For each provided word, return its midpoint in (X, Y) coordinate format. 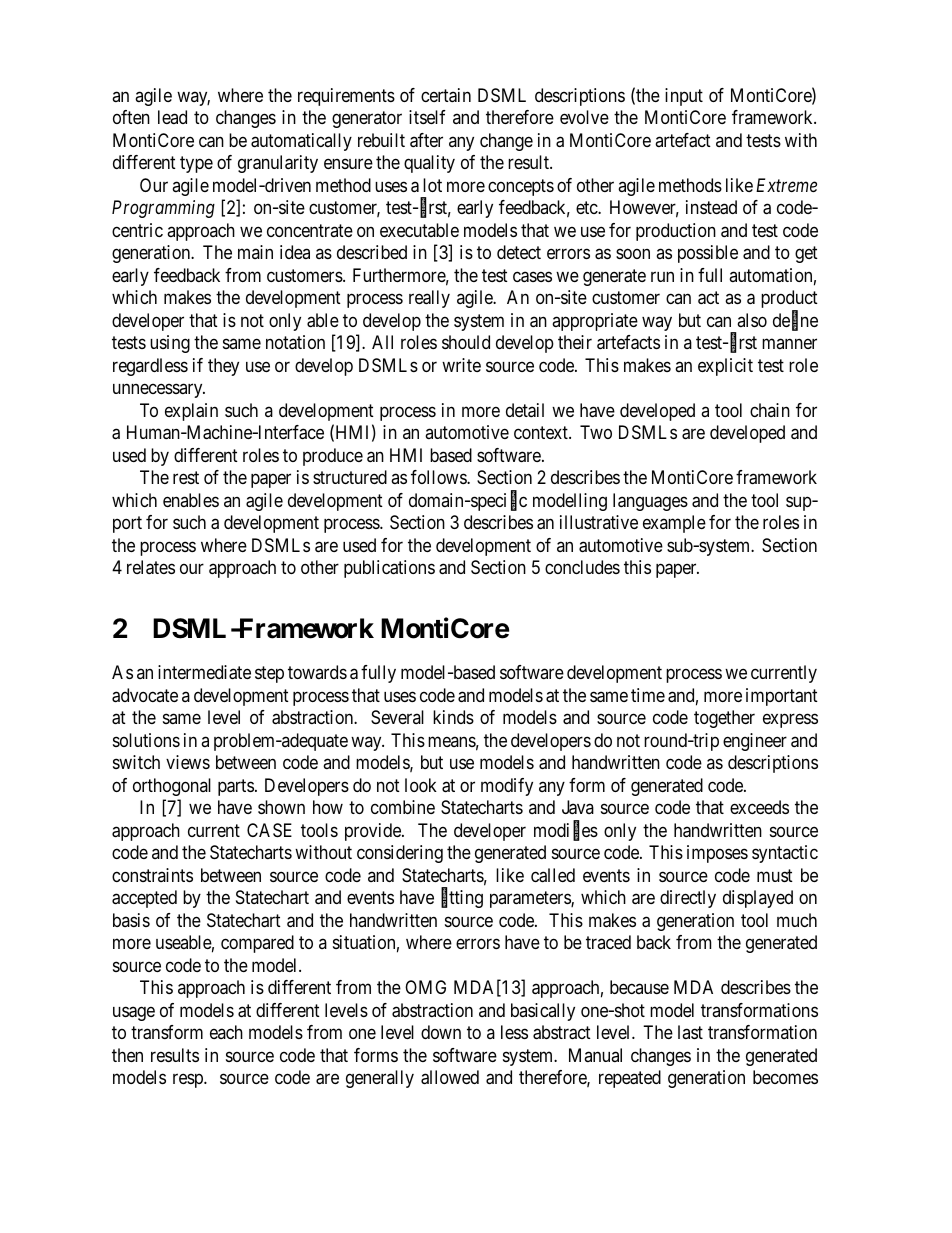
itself (427, 117)
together (724, 719)
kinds (453, 717)
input (684, 97)
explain (191, 412)
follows (439, 477)
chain (770, 410)
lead (172, 117)
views (188, 762)
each (226, 1032)
